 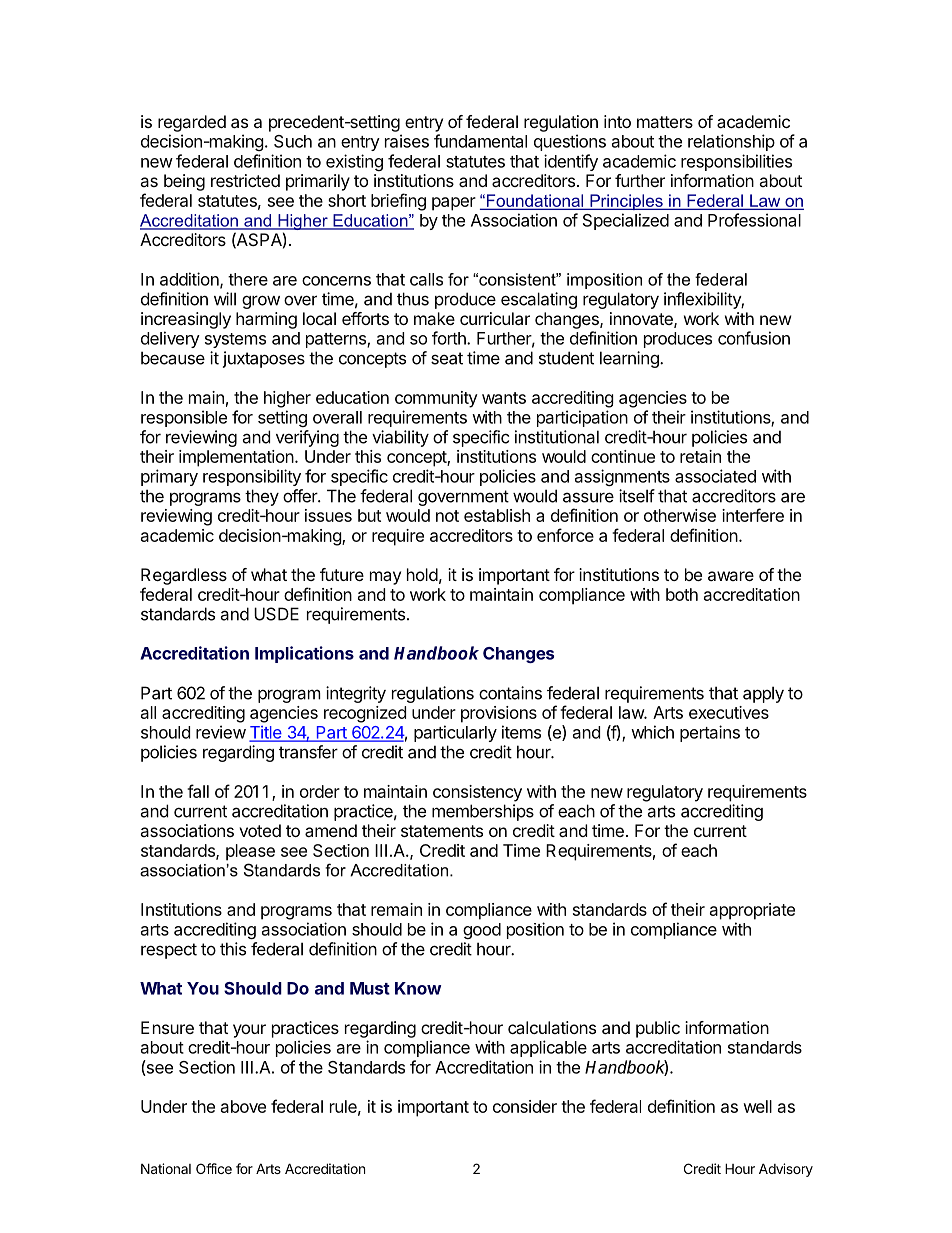 What do you see at coordinates (682, 594) in the document?
I see `both` at bounding box center [682, 594].
